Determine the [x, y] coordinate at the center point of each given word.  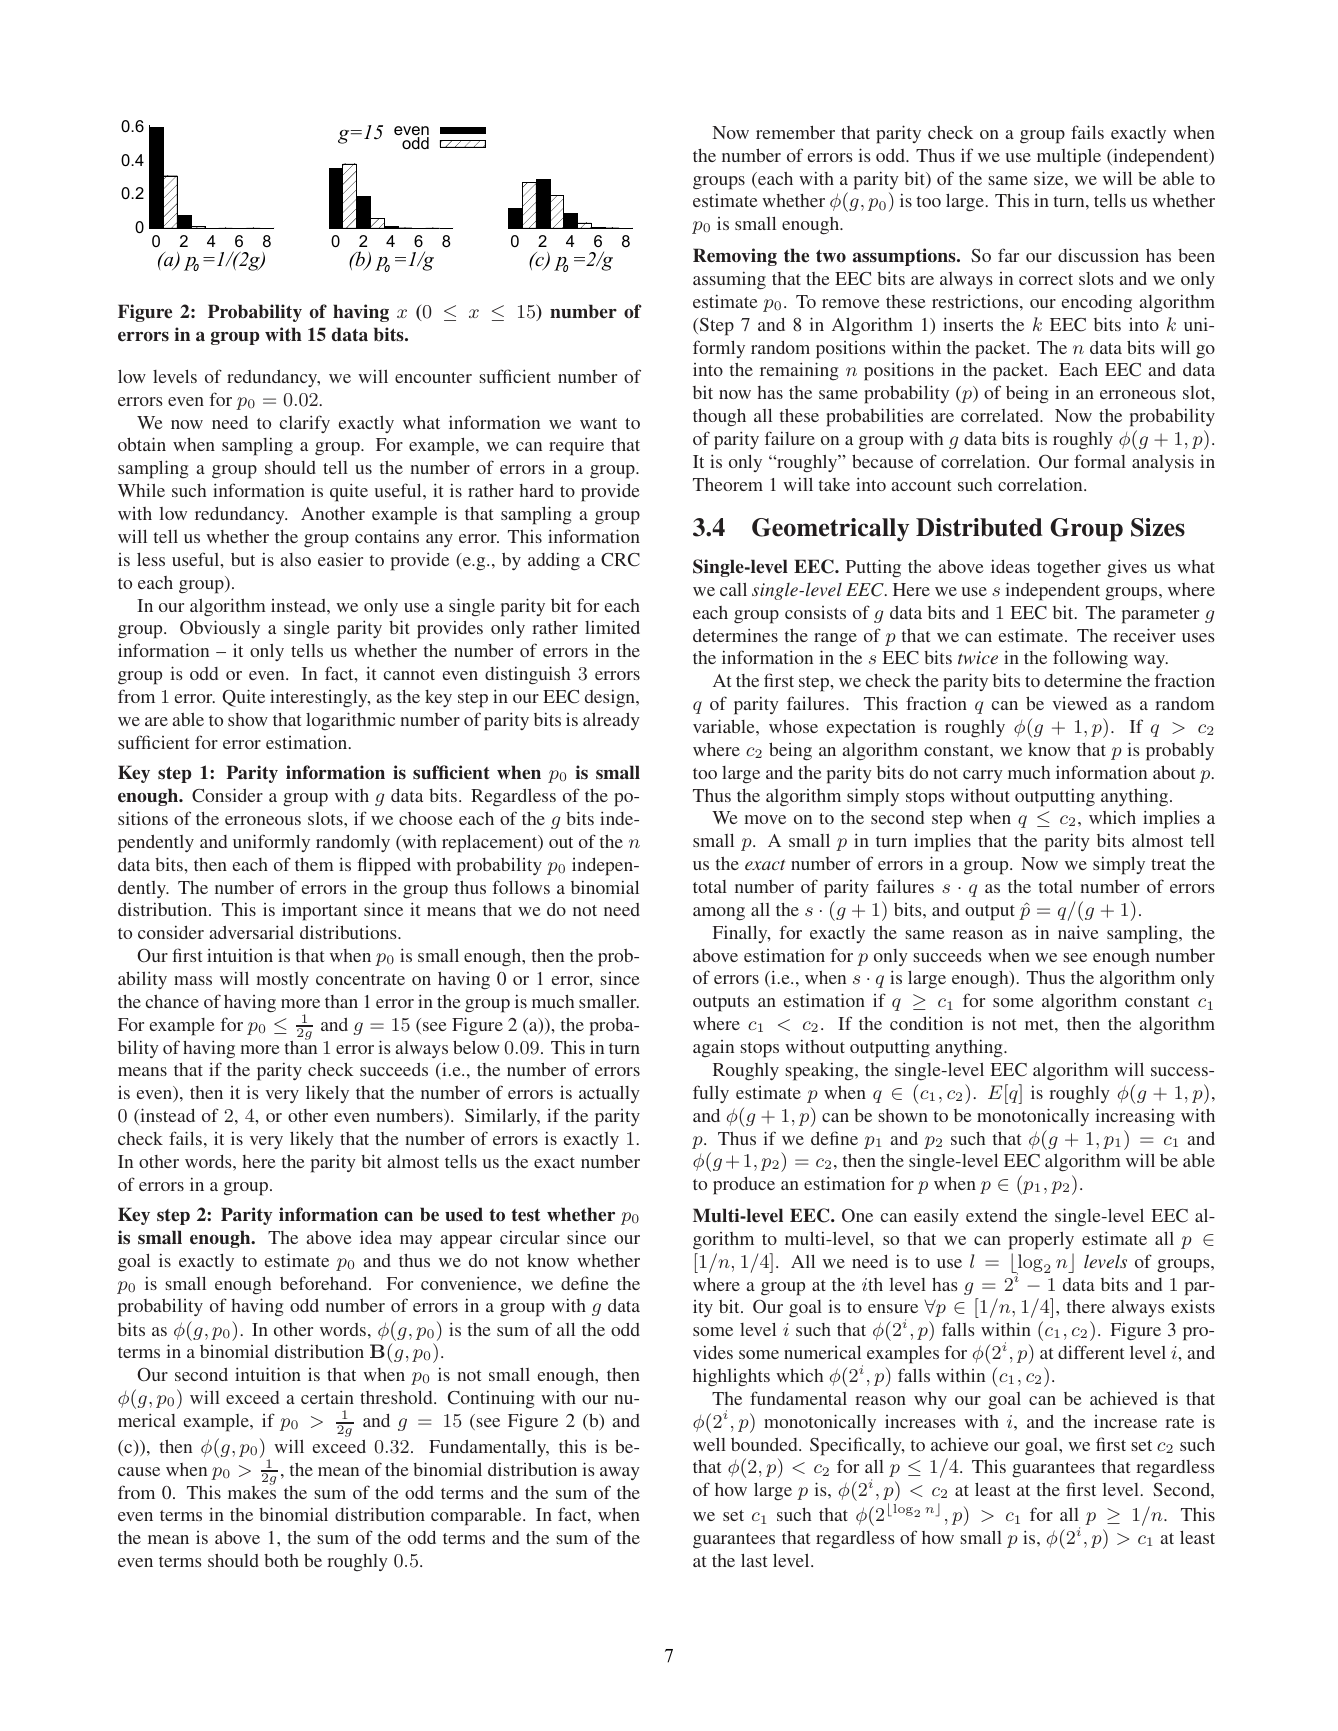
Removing [735, 257]
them [314, 864]
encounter [433, 377]
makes [252, 1491]
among [719, 914]
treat [1168, 864]
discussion [1098, 255]
